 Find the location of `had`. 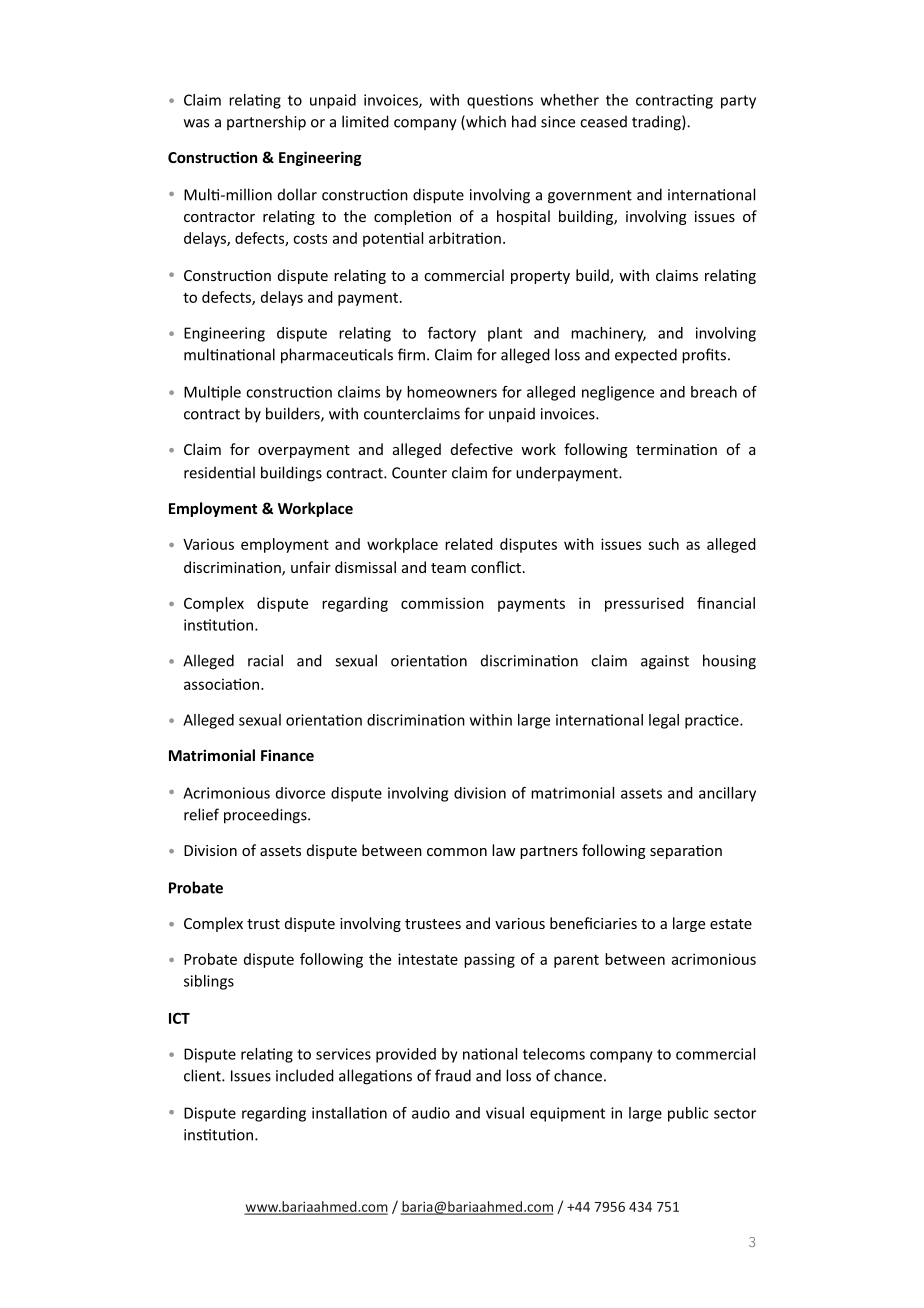

had is located at coordinates (524, 121).
